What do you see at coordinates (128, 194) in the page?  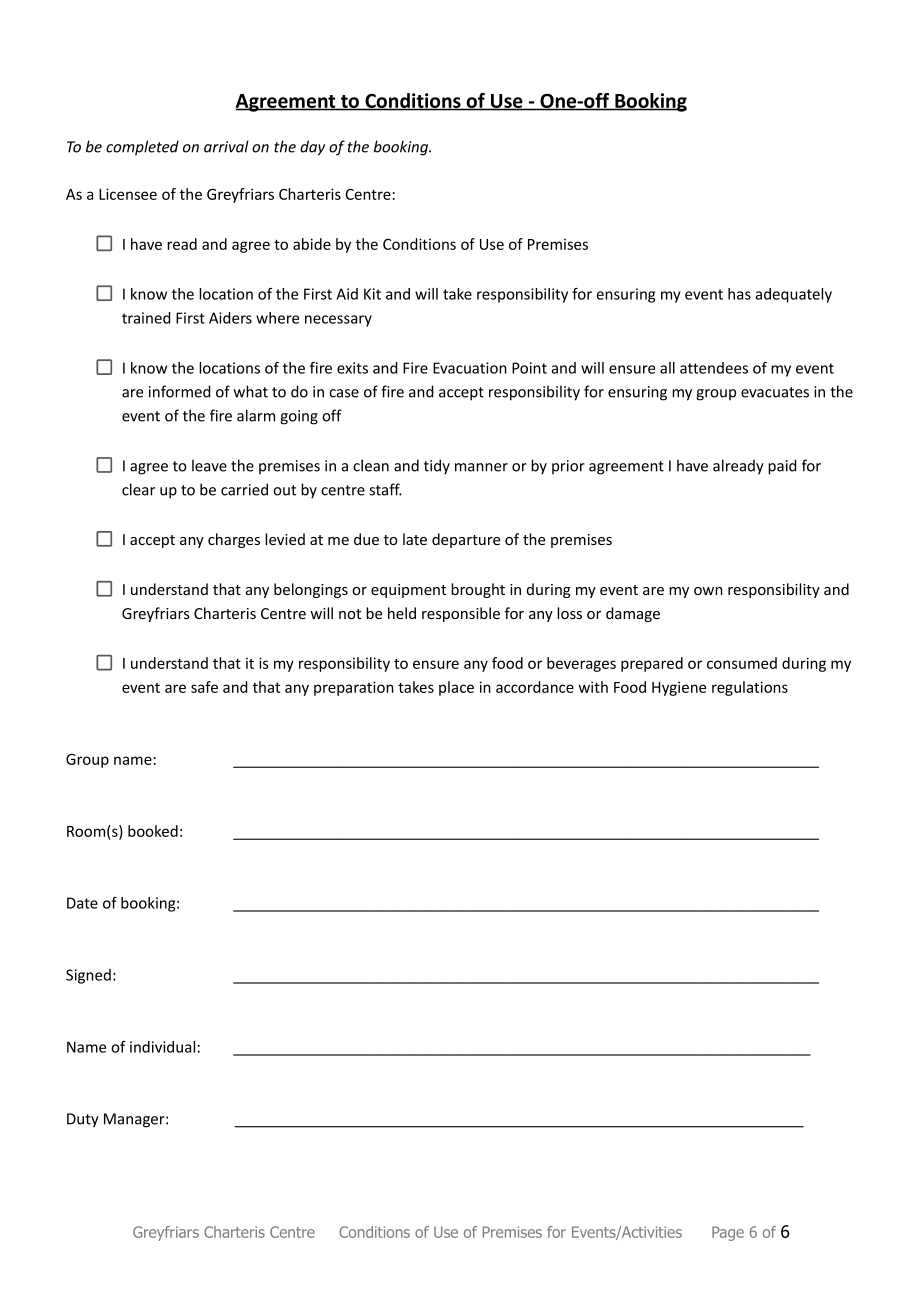 I see `Licensee` at bounding box center [128, 194].
